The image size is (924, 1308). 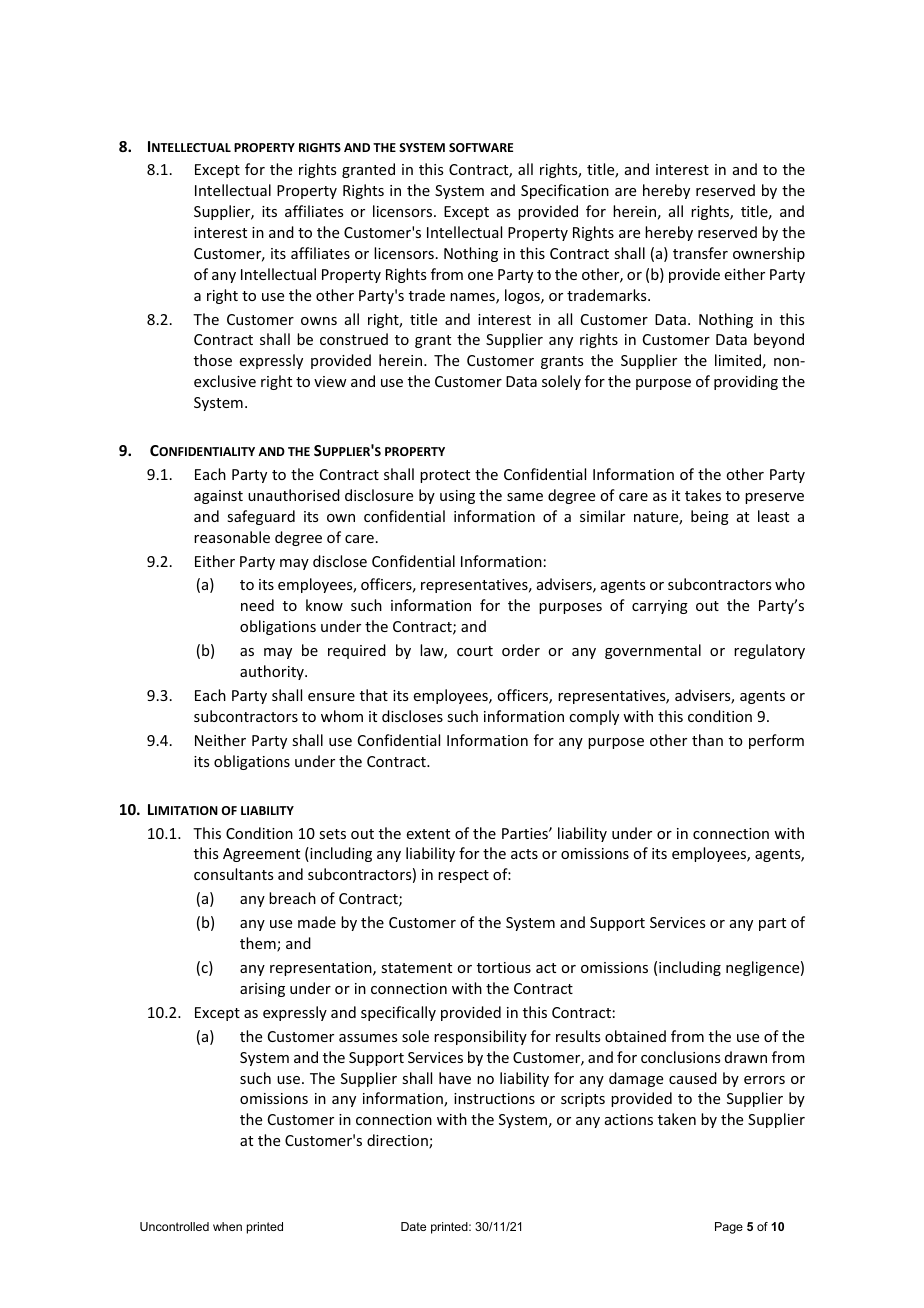 I want to click on than, so click(x=707, y=740).
